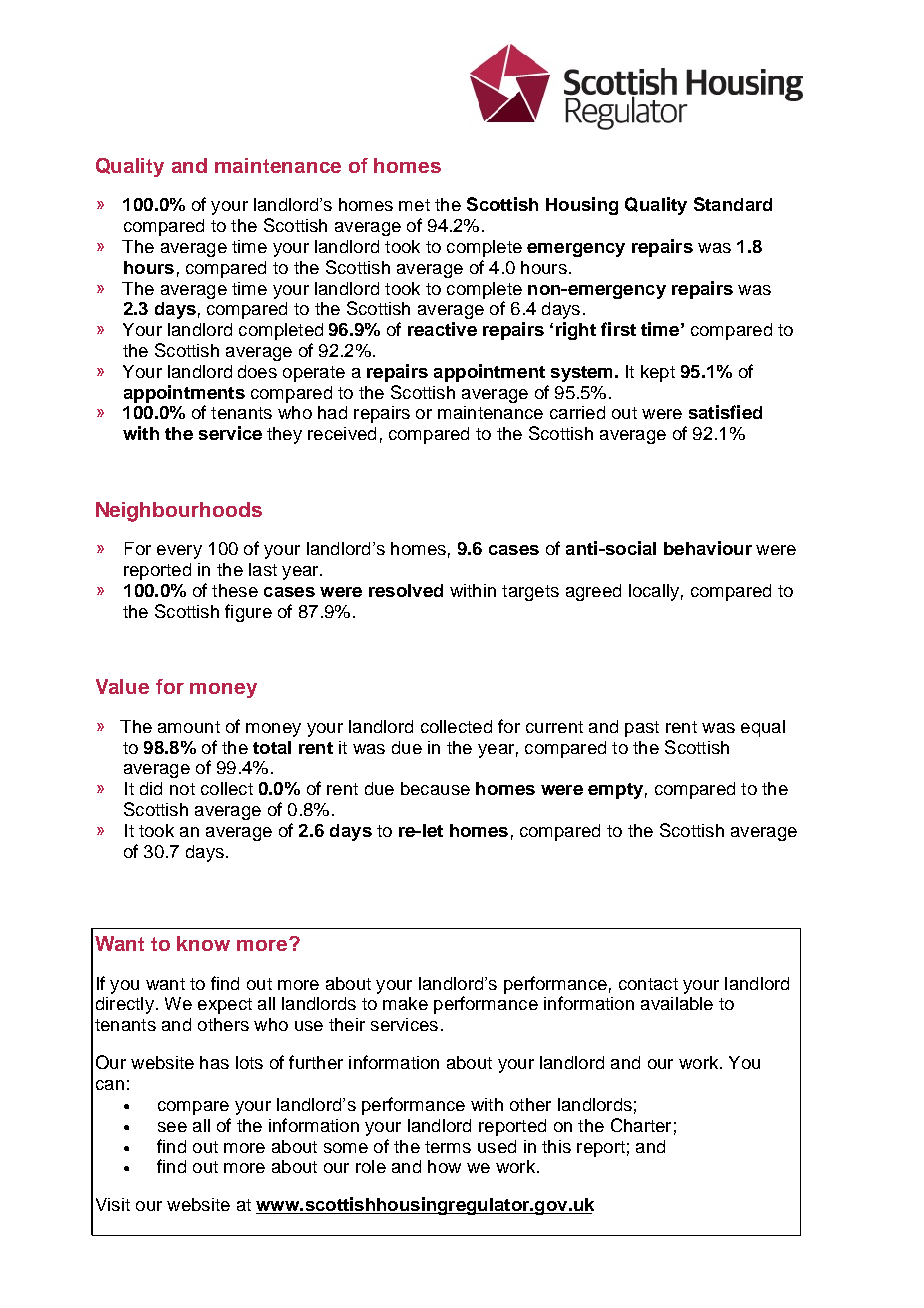 This screenshot has width=924, height=1308. What do you see at coordinates (172, 1127) in the screenshot?
I see `see` at bounding box center [172, 1127].
